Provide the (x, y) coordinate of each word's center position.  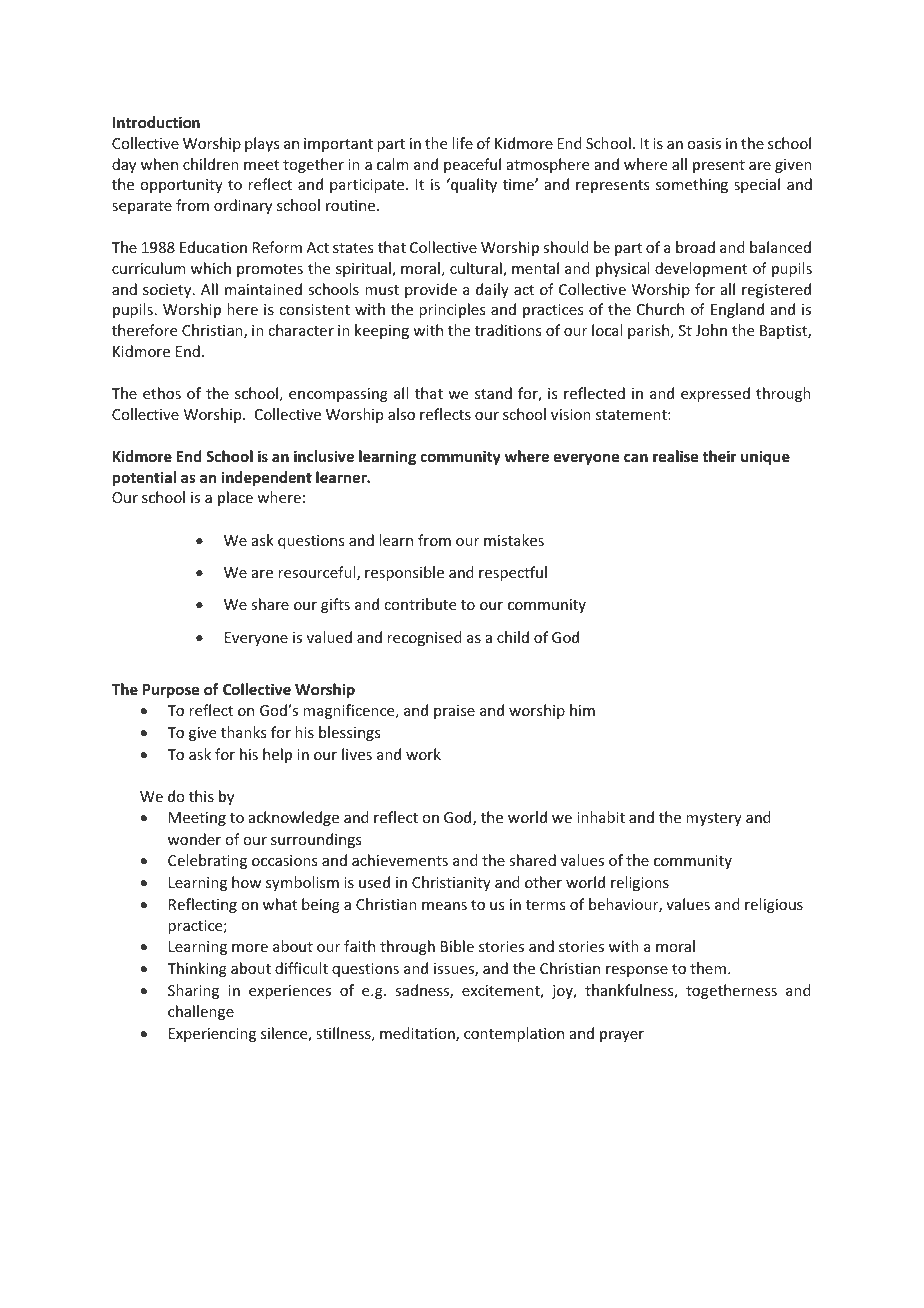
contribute (420, 604)
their (719, 456)
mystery (714, 819)
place (235, 498)
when (159, 164)
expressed (715, 394)
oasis (704, 143)
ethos (162, 393)
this (201, 796)
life (462, 143)
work (423, 754)
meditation (418, 1034)
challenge (201, 1012)
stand (493, 393)
